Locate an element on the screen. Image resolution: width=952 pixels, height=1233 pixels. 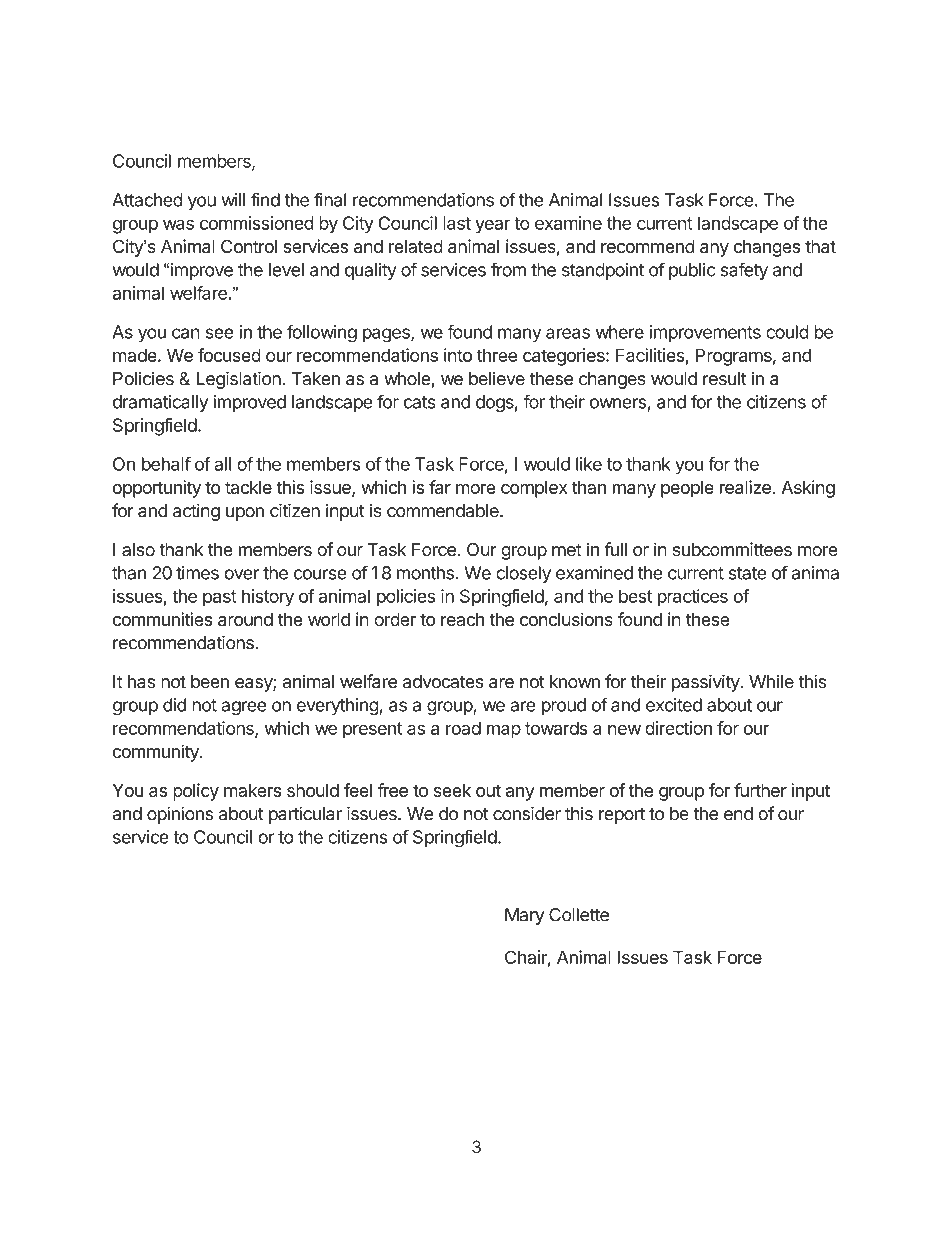
best is located at coordinates (635, 596).
